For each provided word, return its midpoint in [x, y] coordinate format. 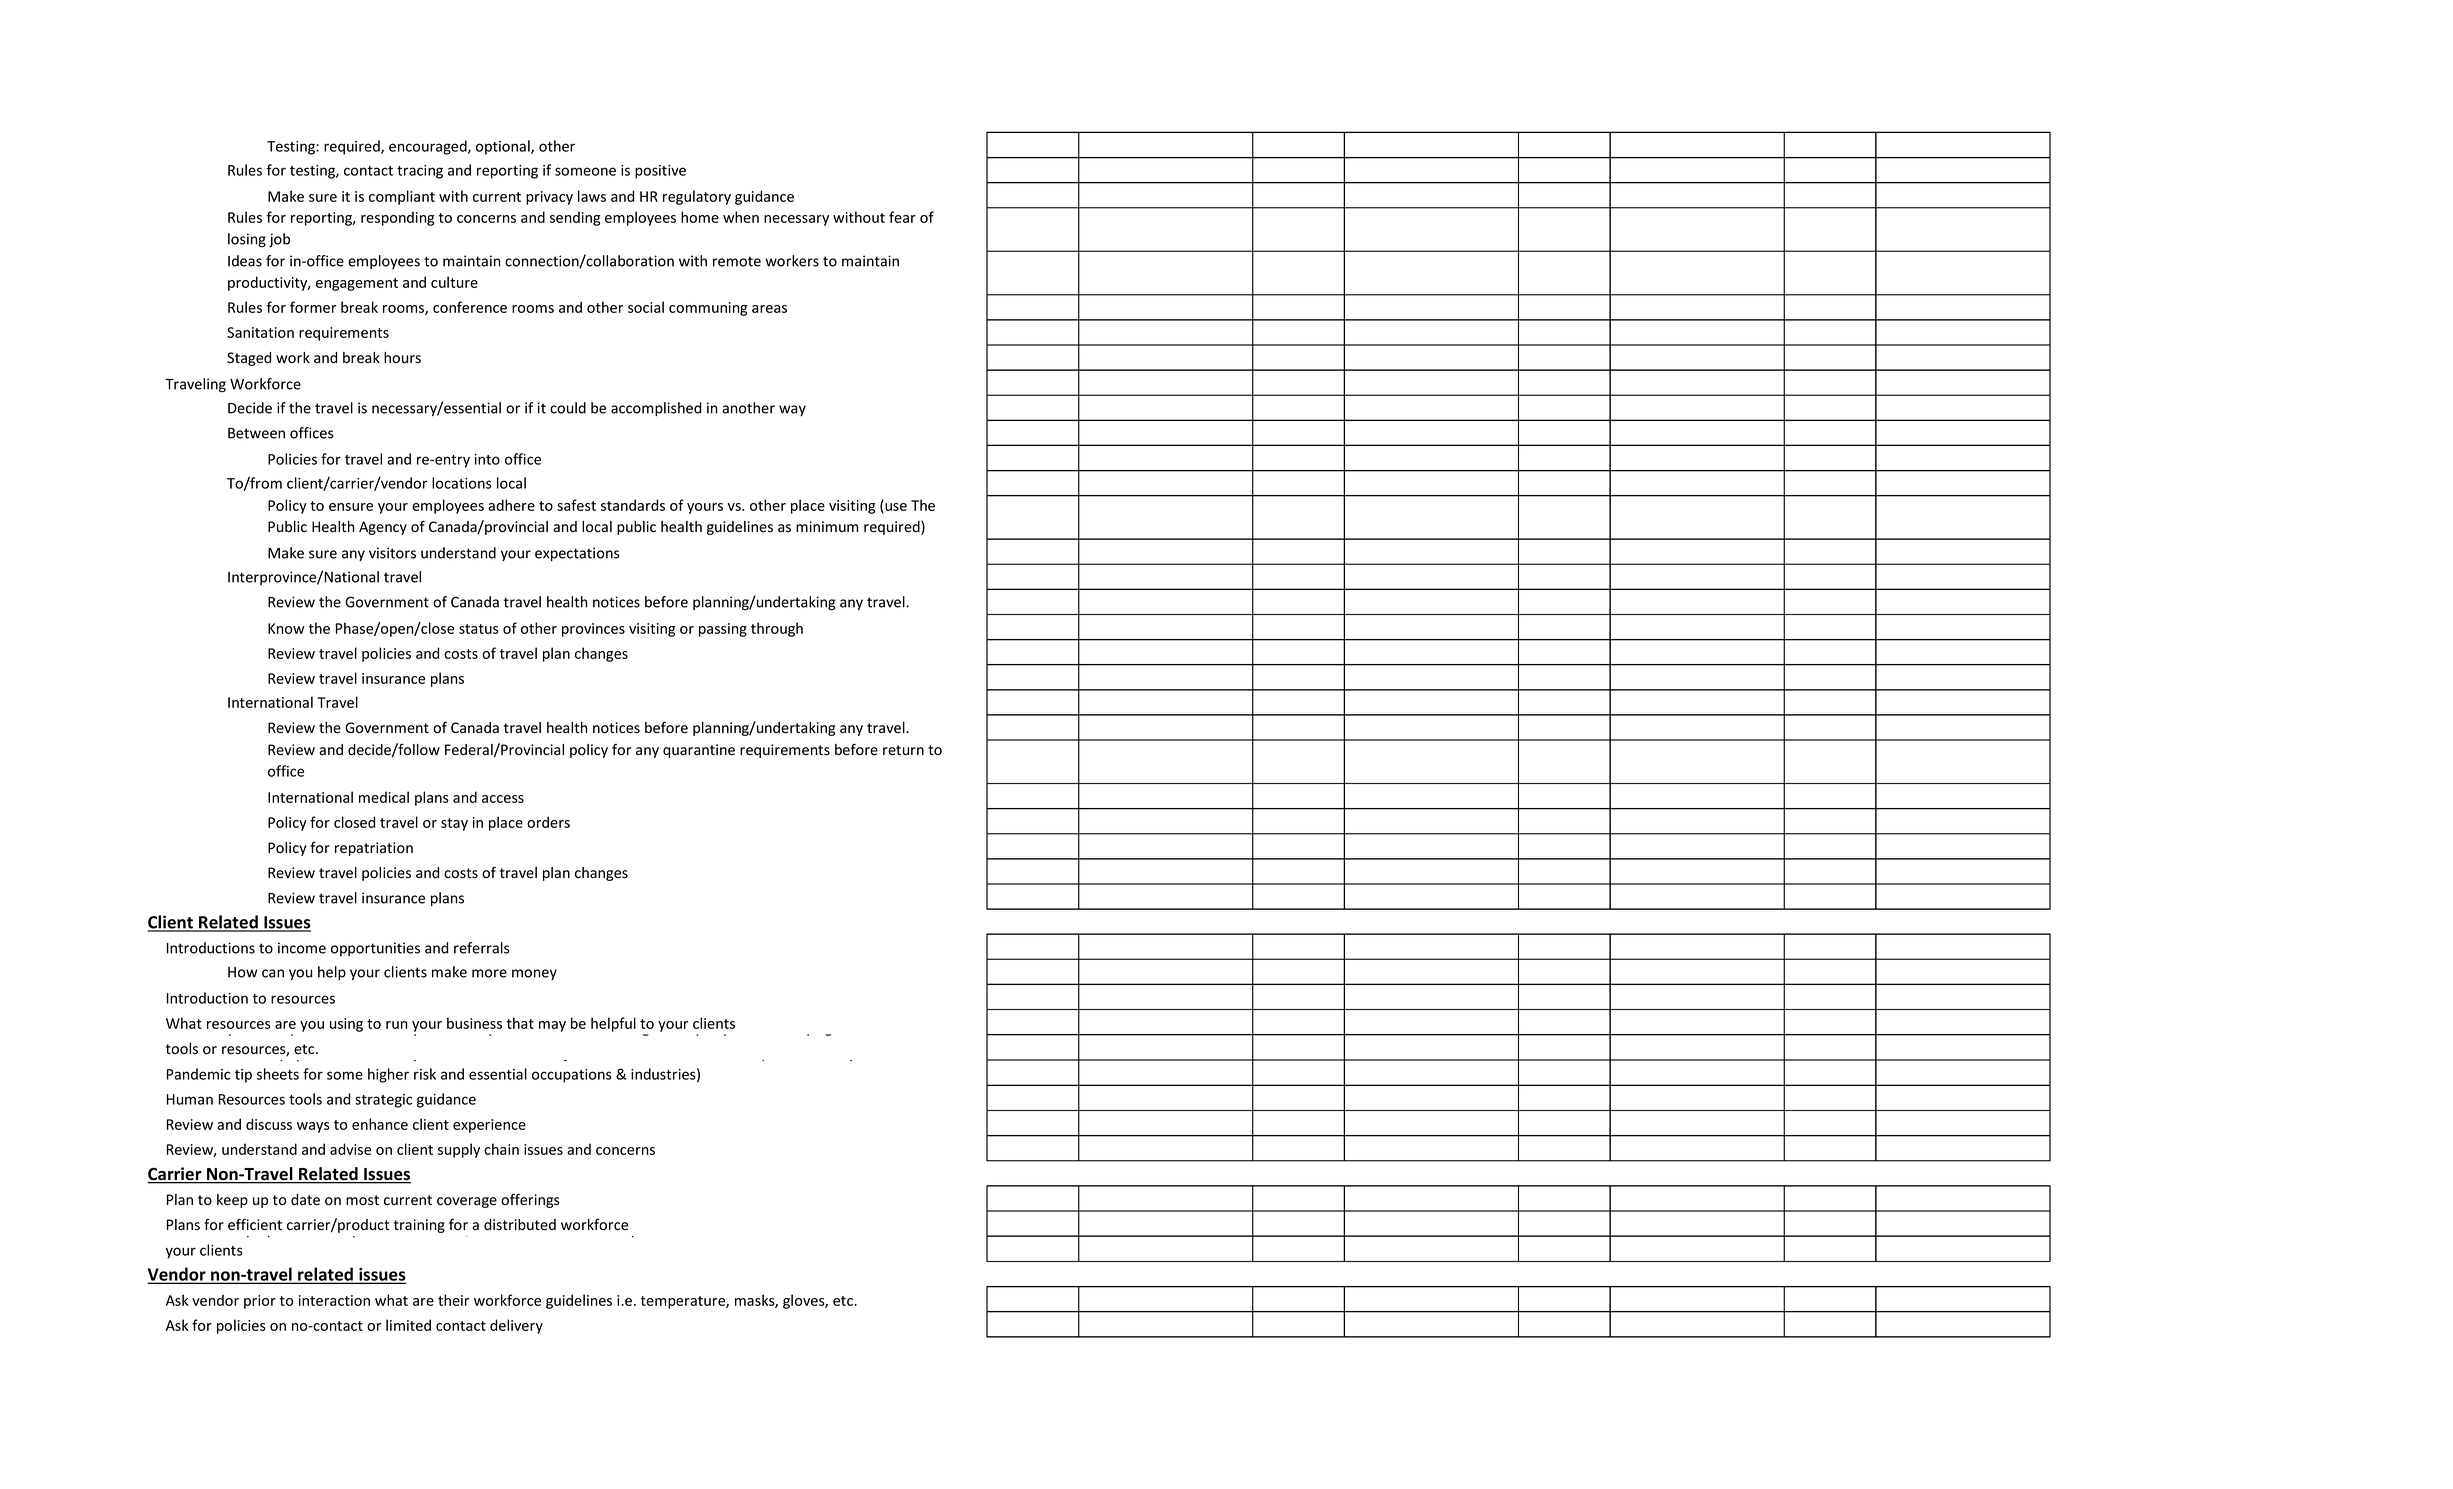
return [903, 750]
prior [260, 1302]
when [741, 217]
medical [384, 797]
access [503, 799]
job [279, 240]
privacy [549, 198]
